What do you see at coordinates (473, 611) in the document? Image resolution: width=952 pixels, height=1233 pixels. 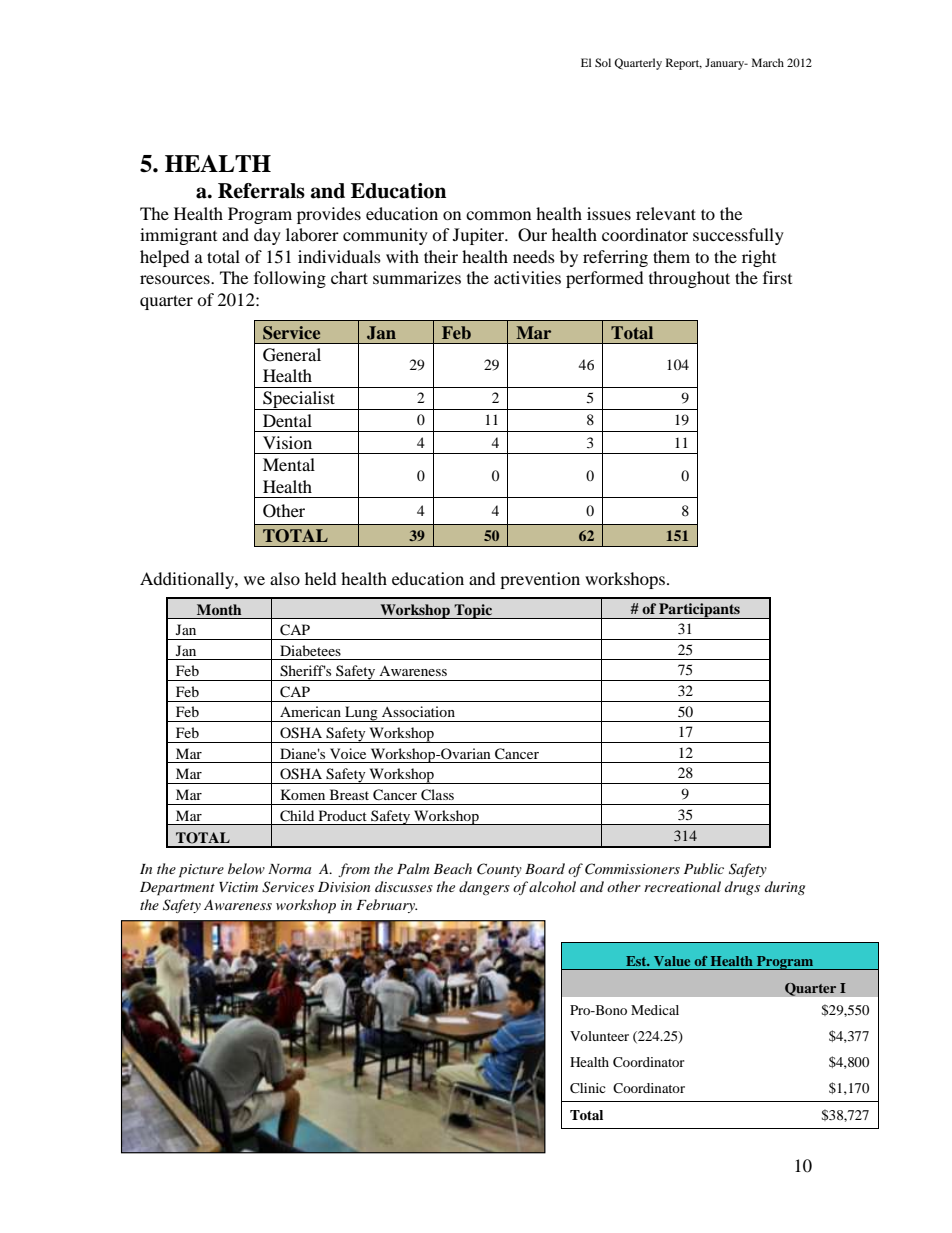 I see `Topic` at bounding box center [473, 611].
